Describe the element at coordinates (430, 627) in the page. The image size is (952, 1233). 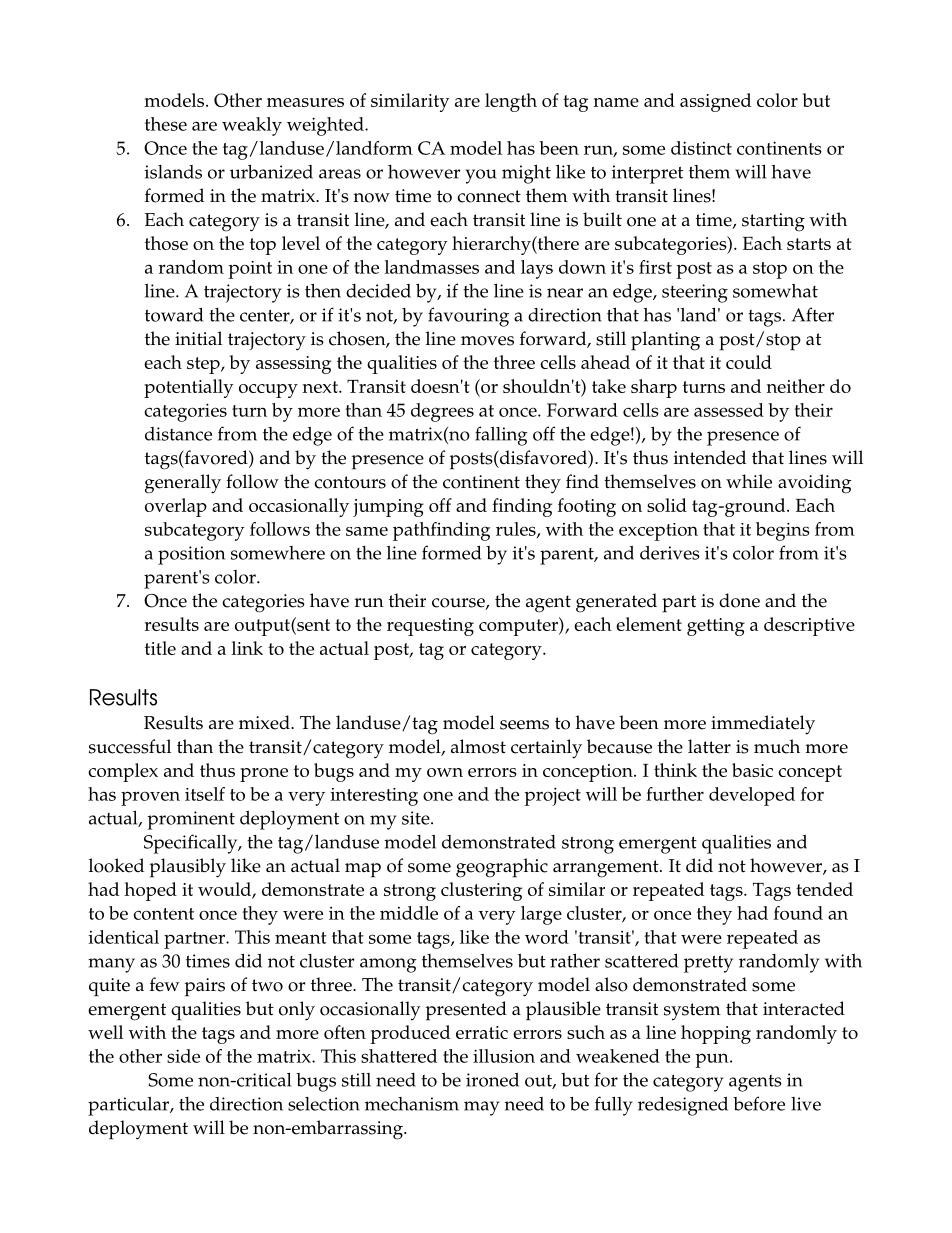
I see `requesting` at that location.
